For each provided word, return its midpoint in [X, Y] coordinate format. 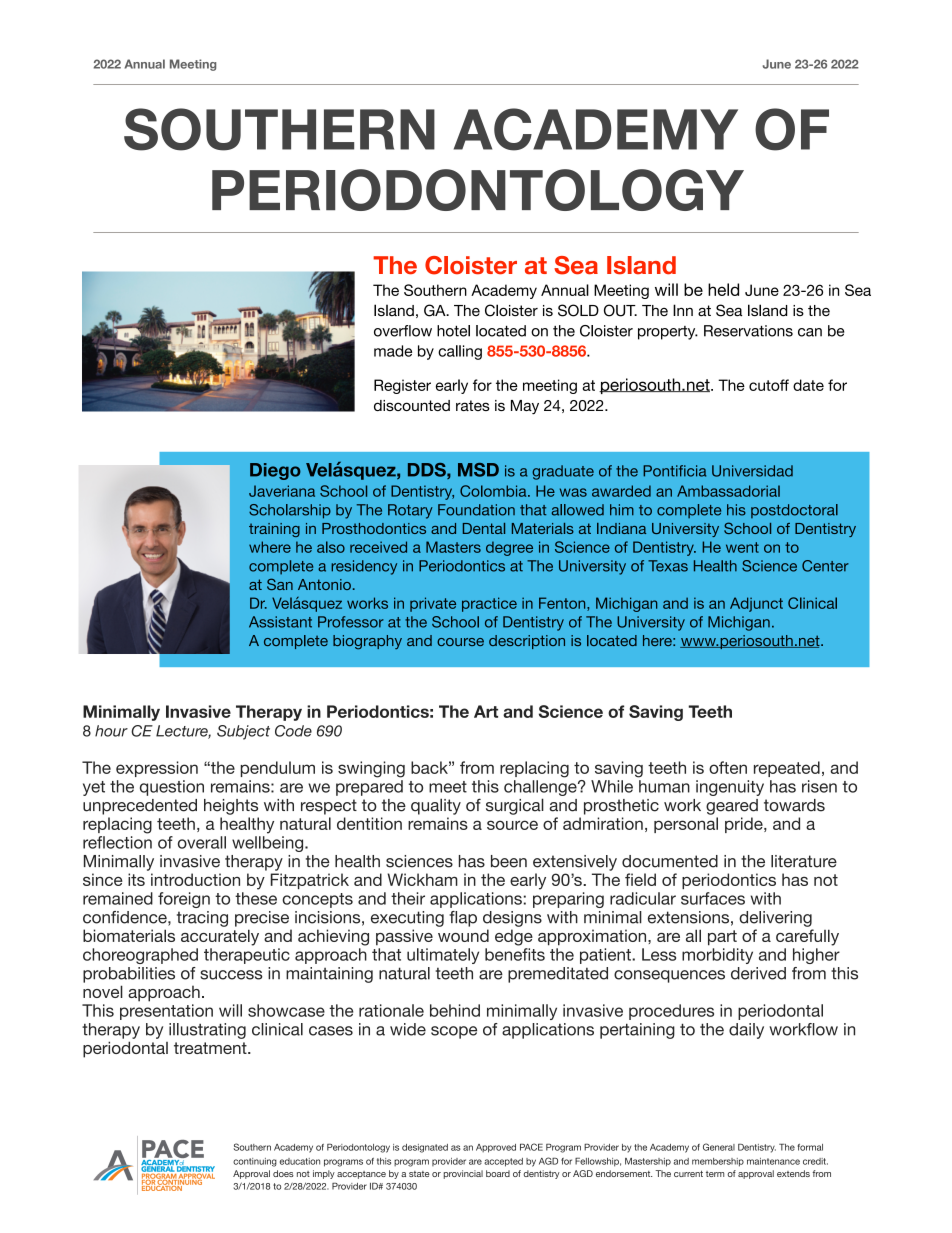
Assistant [280, 622]
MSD [478, 470]
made [393, 351]
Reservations [748, 331]
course [460, 642]
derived [758, 973]
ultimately [443, 956]
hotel [453, 331]
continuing [255, 1162]
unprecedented [140, 807]
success [231, 975]
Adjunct [756, 604]
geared [732, 807]
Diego [275, 471]
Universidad [752, 471]
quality [436, 806]
